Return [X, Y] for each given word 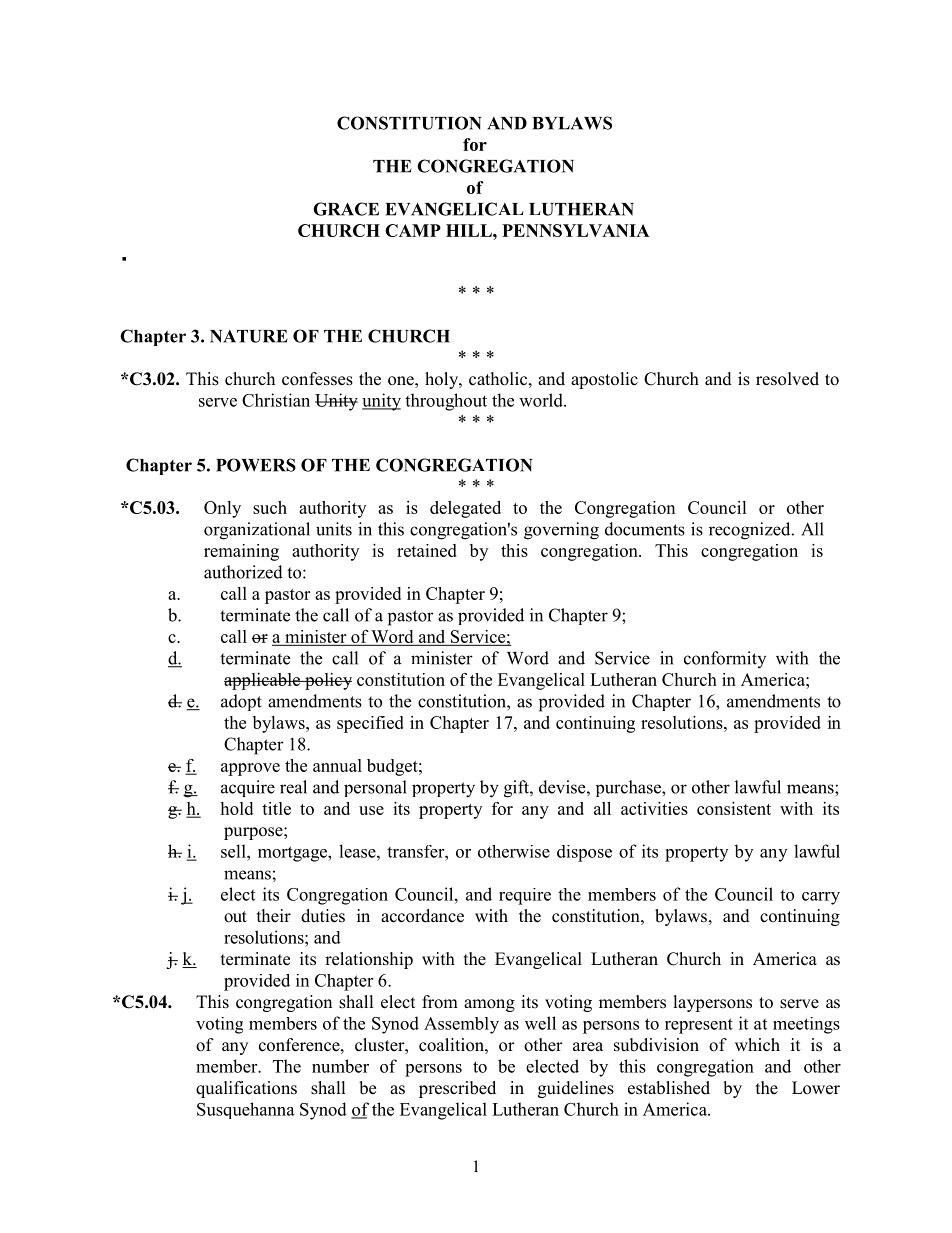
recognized [751, 531]
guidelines [576, 1089]
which [757, 1045]
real [293, 787]
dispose [584, 853]
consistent [734, 808]
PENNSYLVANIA [576, 230]
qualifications [246, 1089]
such [270, 507]
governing [561, 531]
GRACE [346, 209]
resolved [787, 379]
